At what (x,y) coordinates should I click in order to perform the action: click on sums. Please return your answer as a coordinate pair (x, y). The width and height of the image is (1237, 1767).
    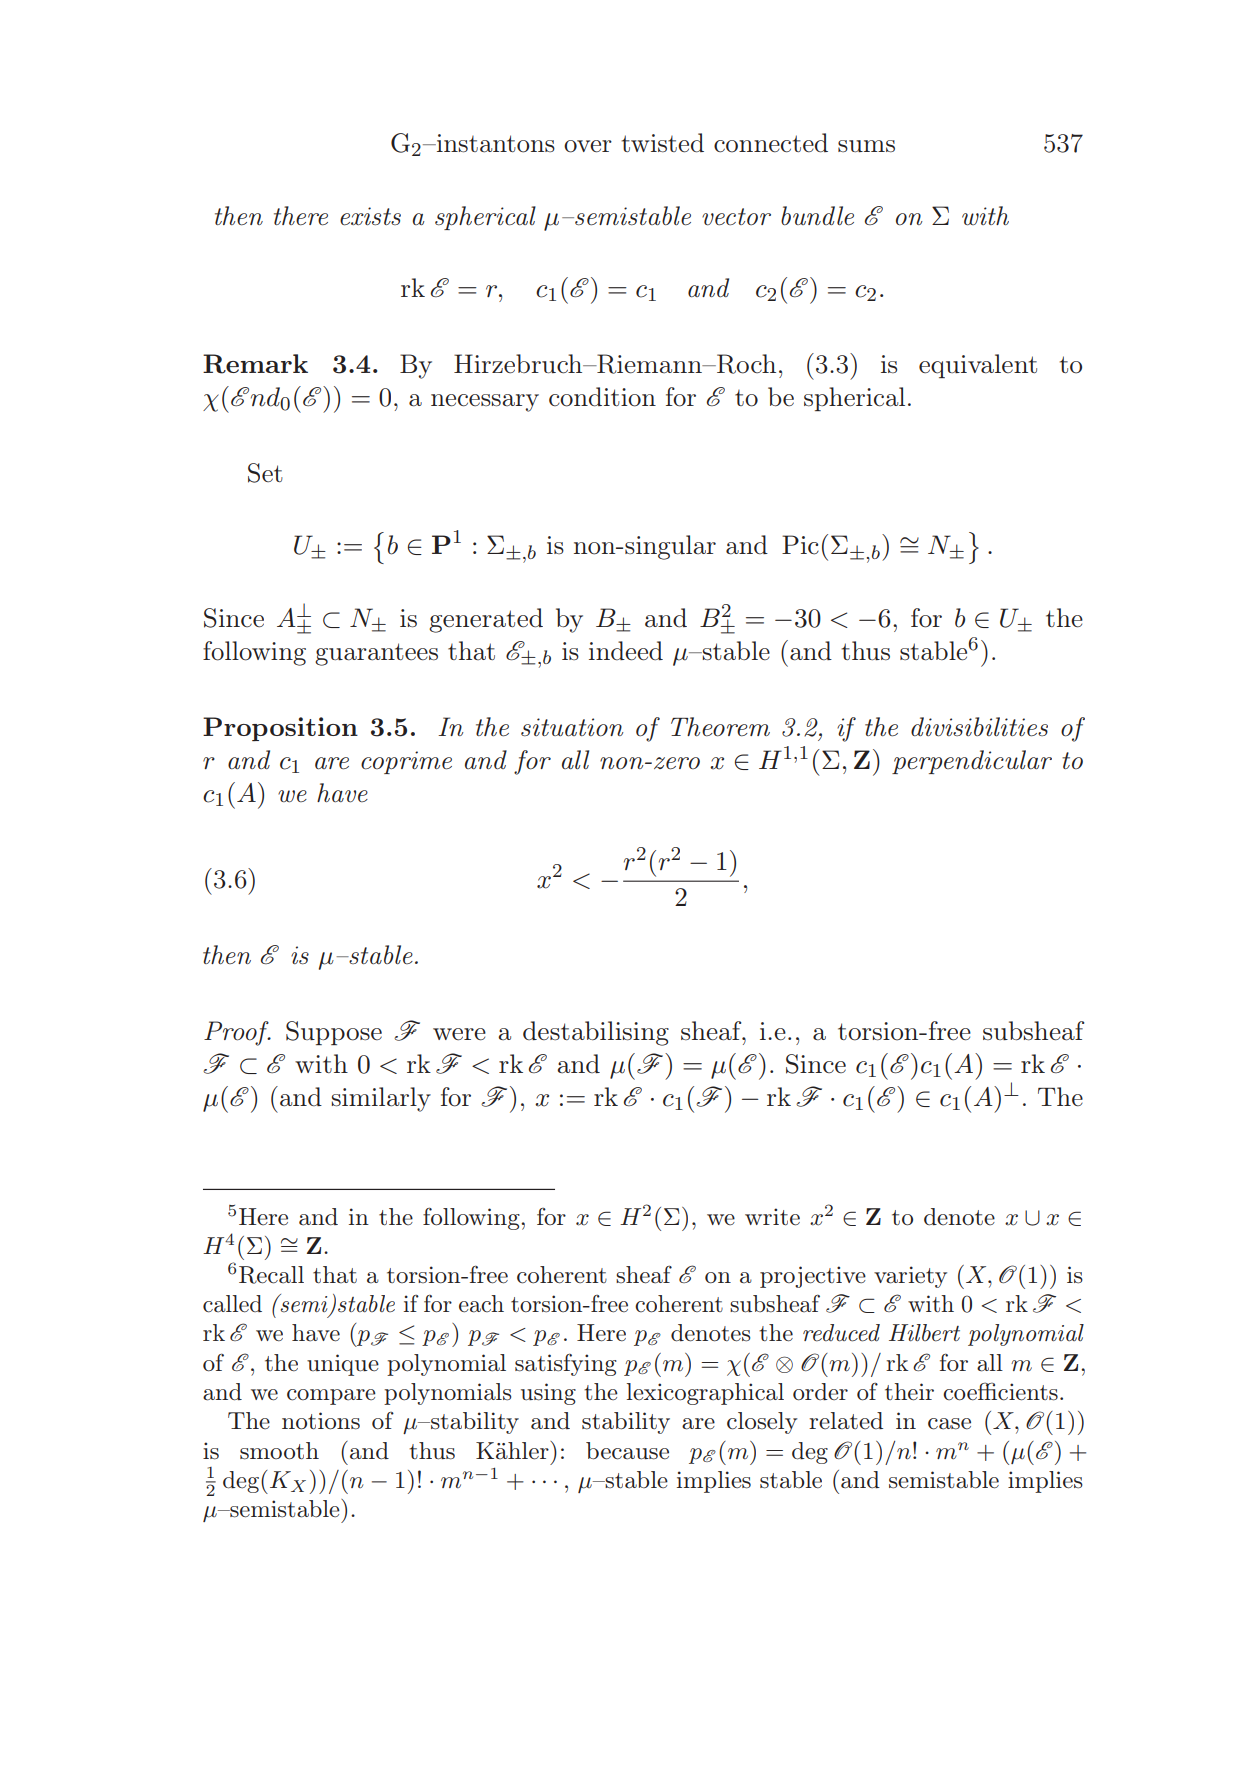
    Looking at the image, I should click on (866, 146).
